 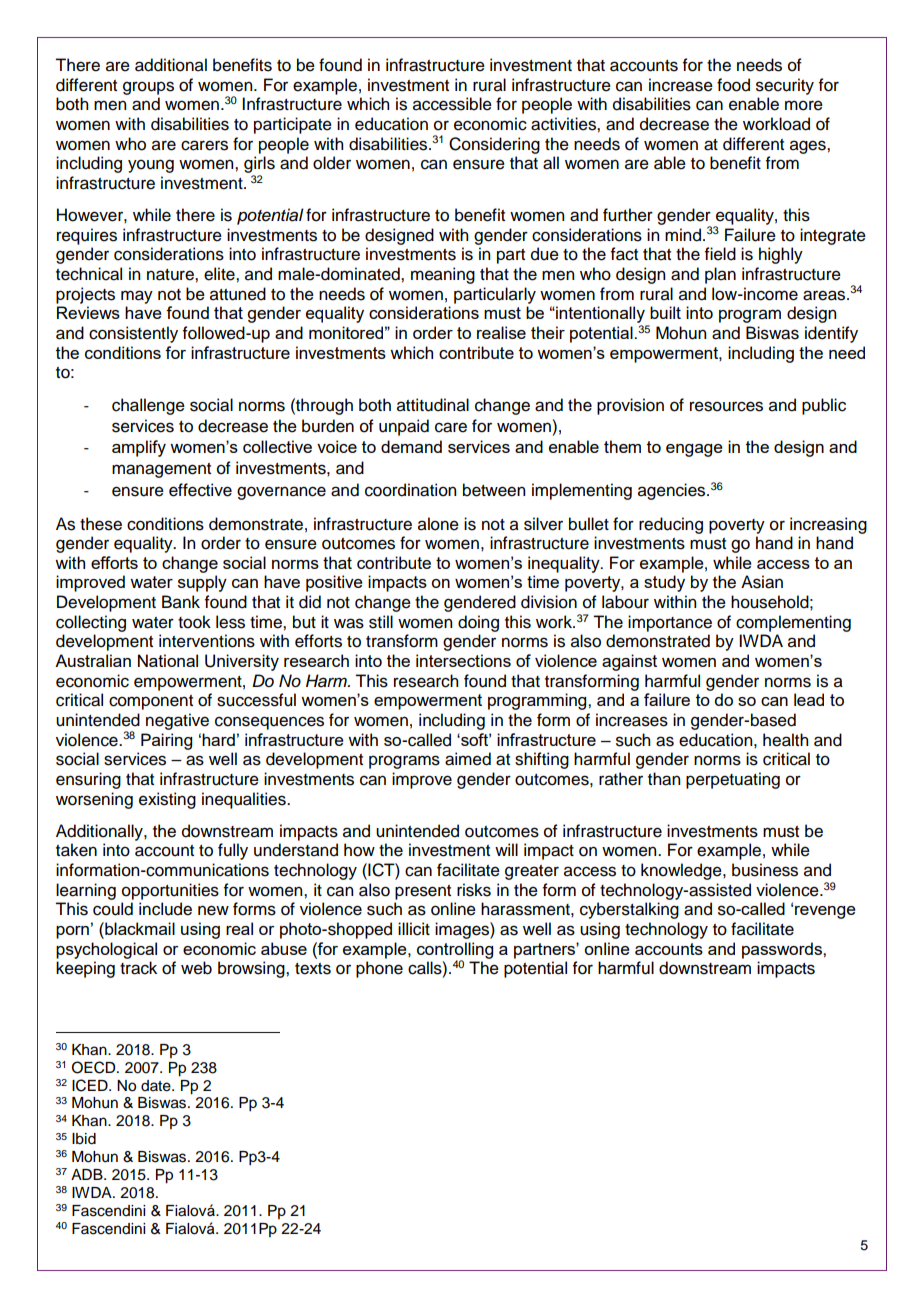 What do you see at coordinates (379, 969) in the document?
I see `phone` at bounding box center [379, 969].
